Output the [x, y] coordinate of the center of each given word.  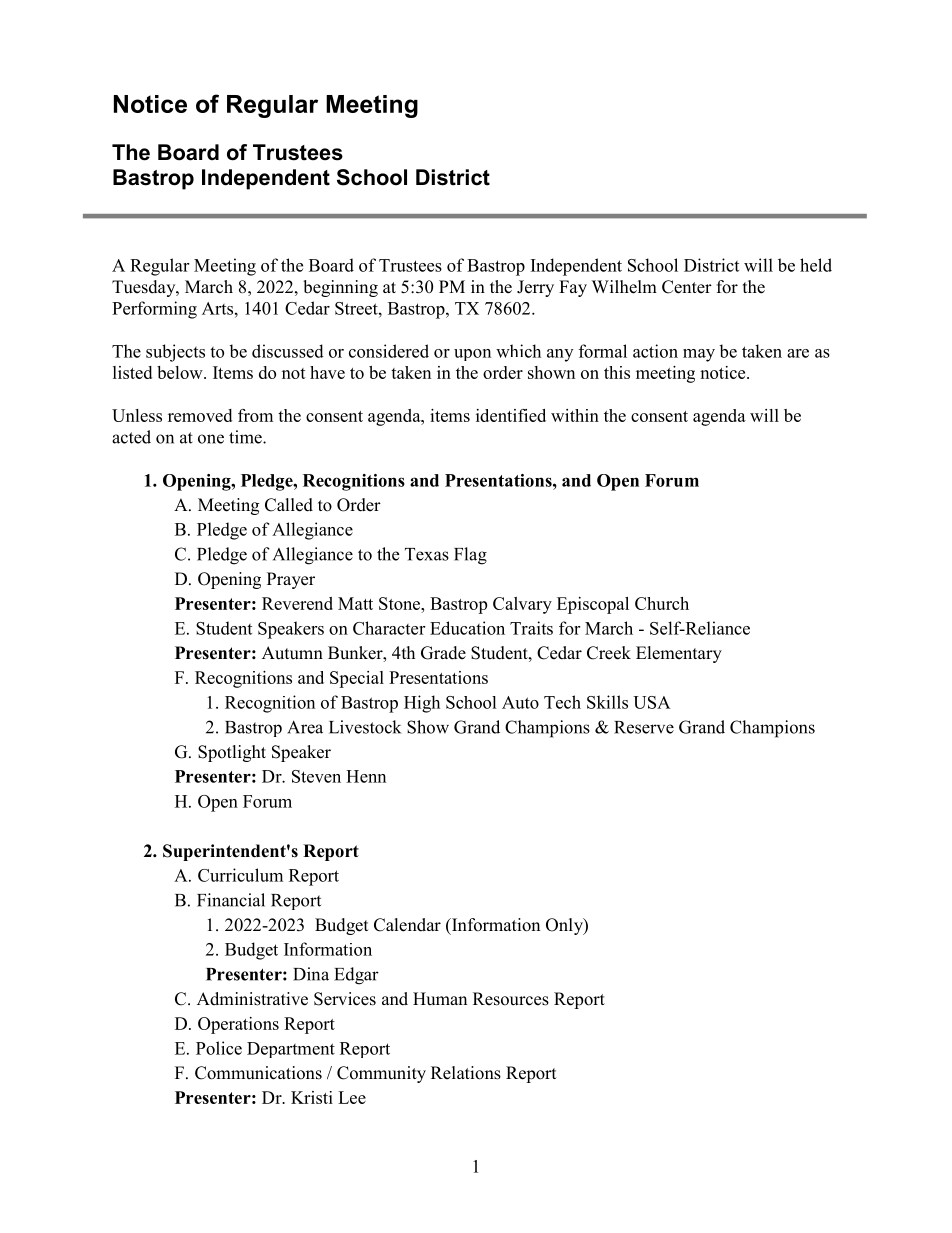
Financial [231, 900]
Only [565, 926]
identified [511, 415]
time [246, 437]
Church [662, 603]
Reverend [297, 603]
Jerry [535, 288]
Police [219, 1048]
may [699, 355]
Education [467, 628]
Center [687, 287]
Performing [154, 310]
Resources [511, 999]
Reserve [644, 727]
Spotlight [232, 753]
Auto [520, 702]
